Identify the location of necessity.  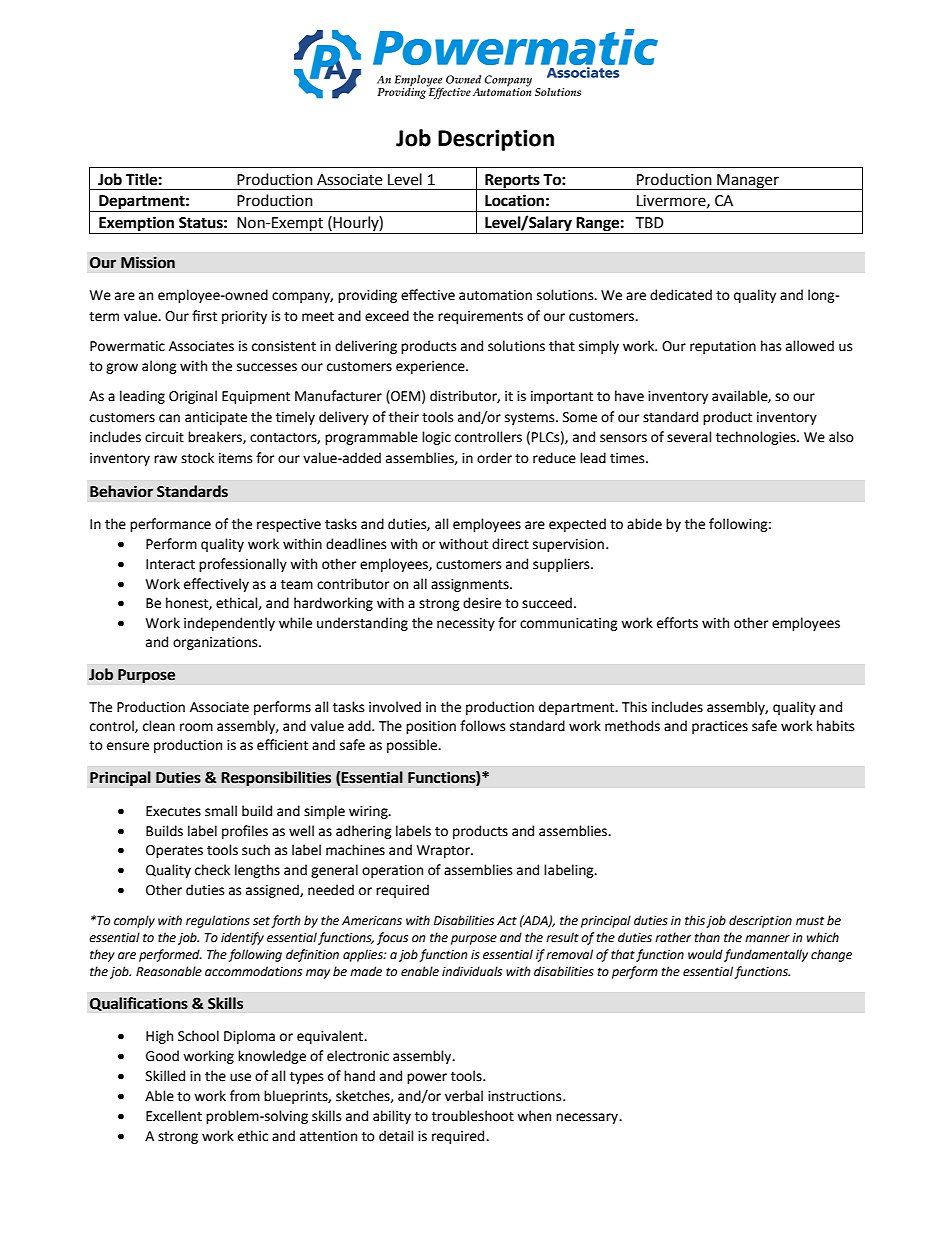
(466, 624).
